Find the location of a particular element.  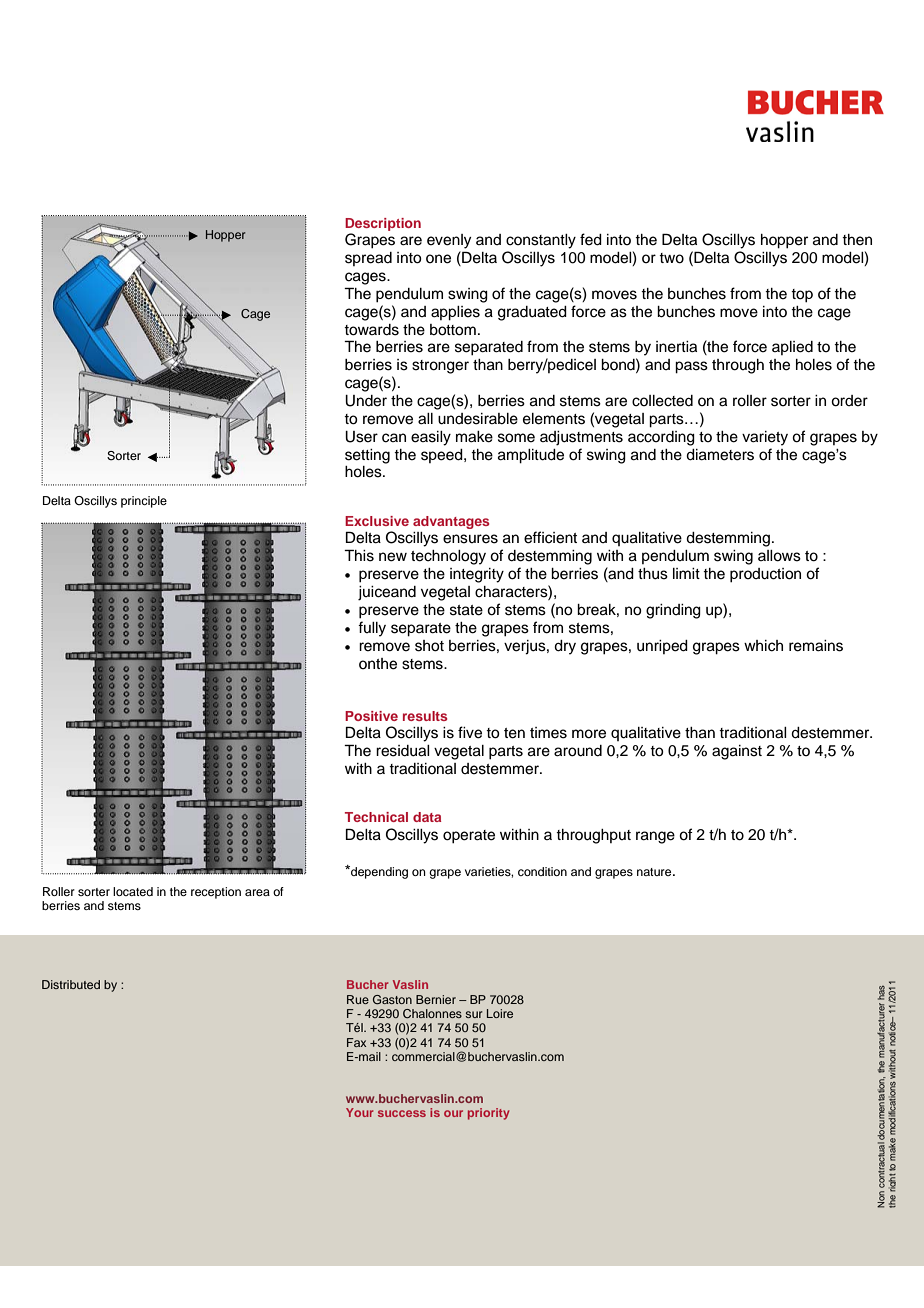

Your is located at coordinates (359, 1112).
